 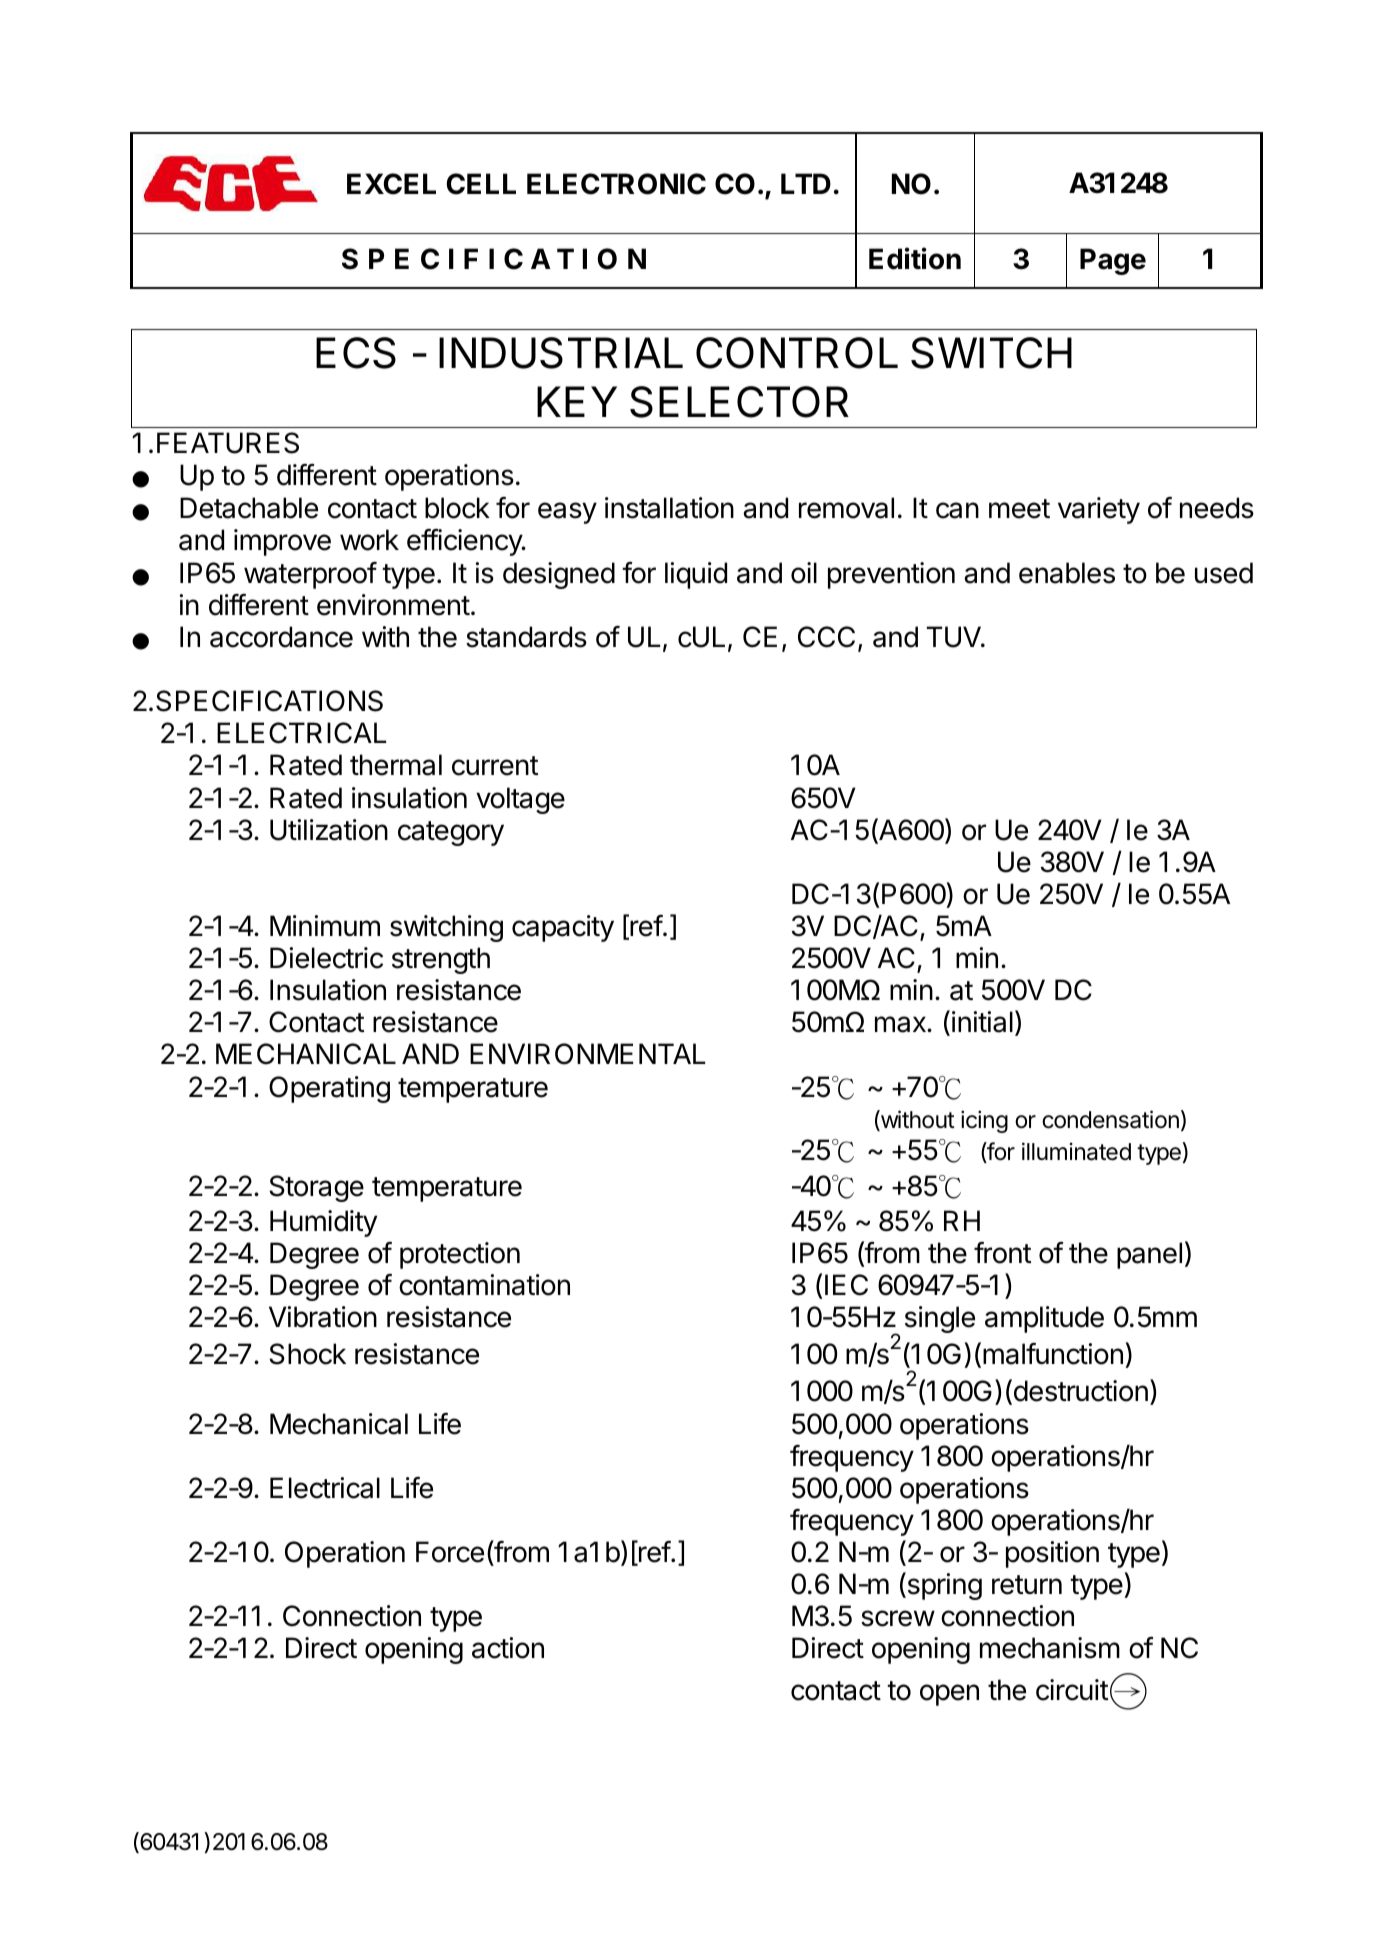 What do you see at coordinates (1113, 261) in the page?
I see `Page` at bounding box center [1113, 261].
